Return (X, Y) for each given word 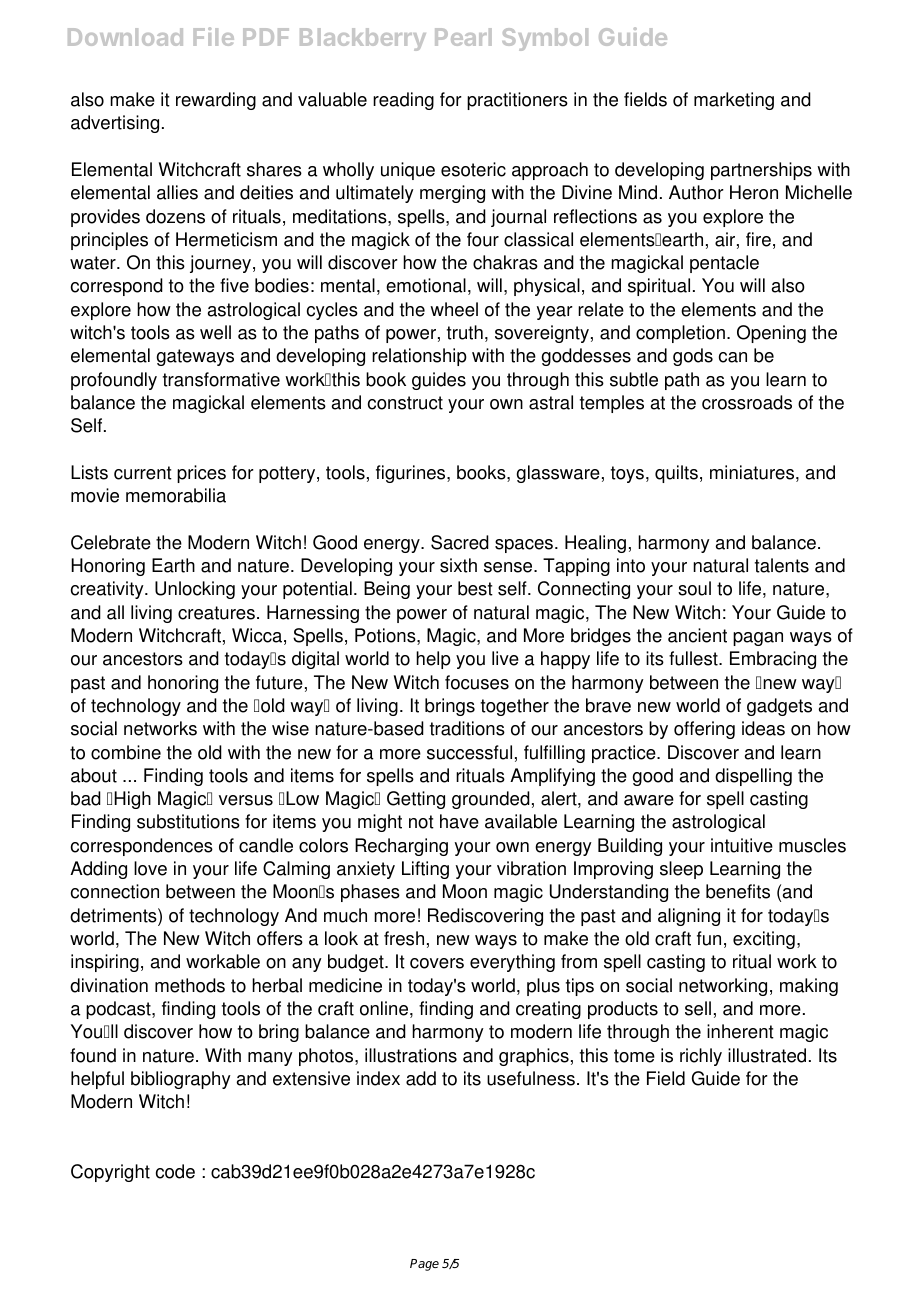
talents (782, 565)
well (215, 332)
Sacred (460, 542)
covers (437, 963)
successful (469, 752)
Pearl (463, 37)
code (175, 1171)
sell (698, 1008)
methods (190, 985)
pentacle (724, 264)
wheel (454, 309)
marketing (734, 101)
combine (126, 752)
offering (704, 730)
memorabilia (176, 495)
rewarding (216, 101)
